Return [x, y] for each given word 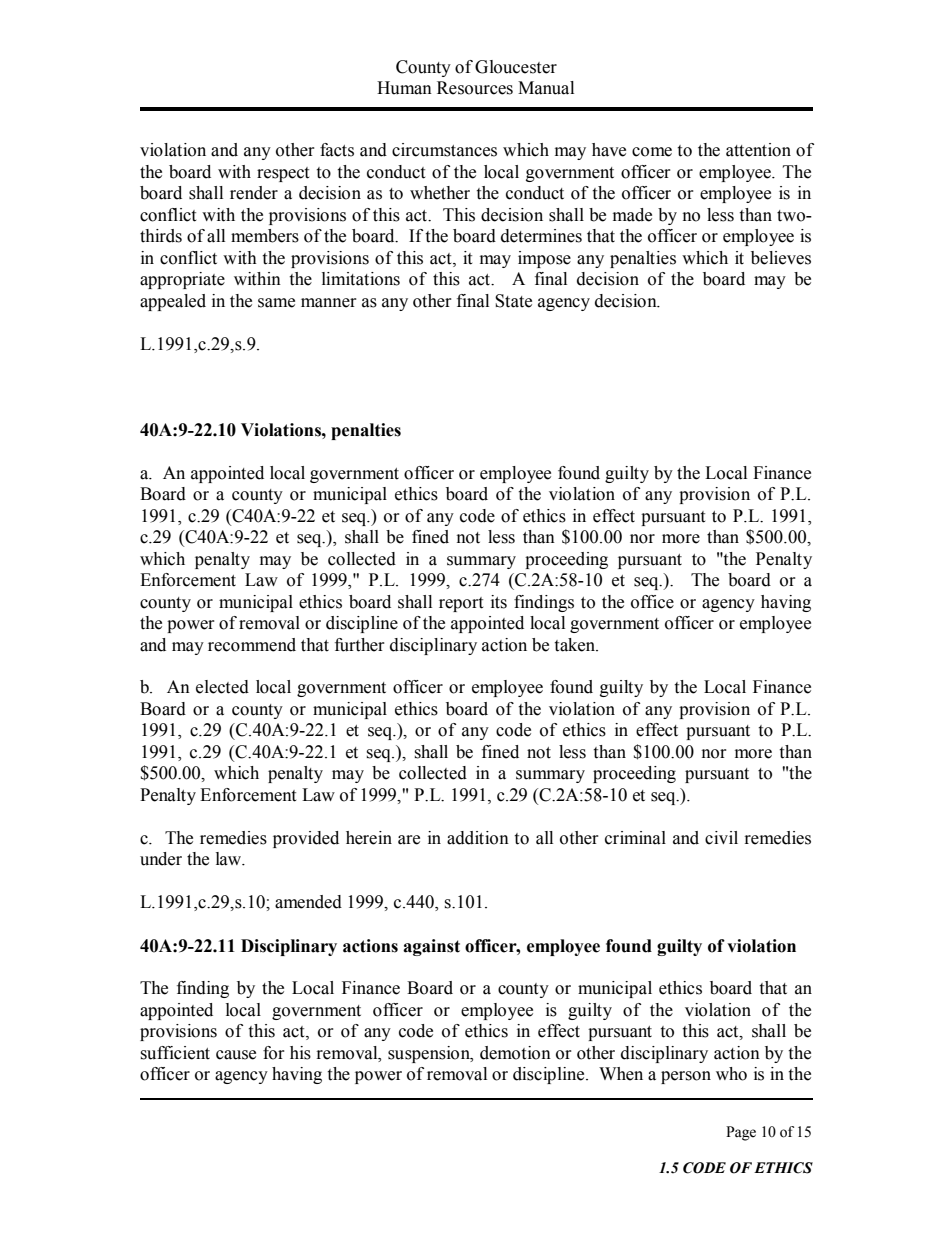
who [731, 1074]
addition [478, 838]
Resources [475, 88]
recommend [252, 645]
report [461, 604]
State [513, 301]
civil [721, 838]
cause [236, 1055]
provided [306, 839]
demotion [515, 1053]
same [276, 303]
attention [758, 150]
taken [575, 645]
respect [283, 174]
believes [781, 258]
